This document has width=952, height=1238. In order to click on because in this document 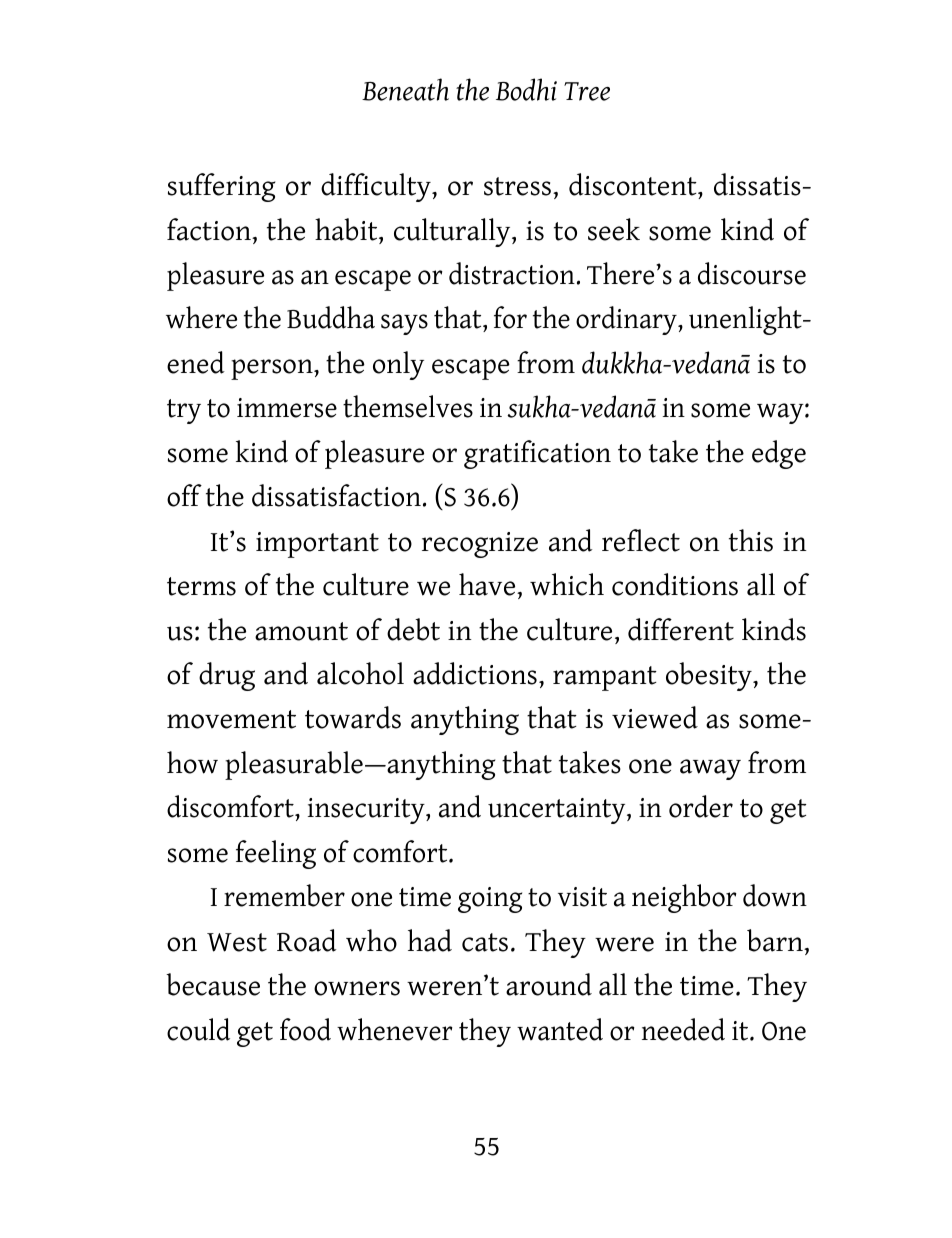, I will do `click(213, 984)`.
